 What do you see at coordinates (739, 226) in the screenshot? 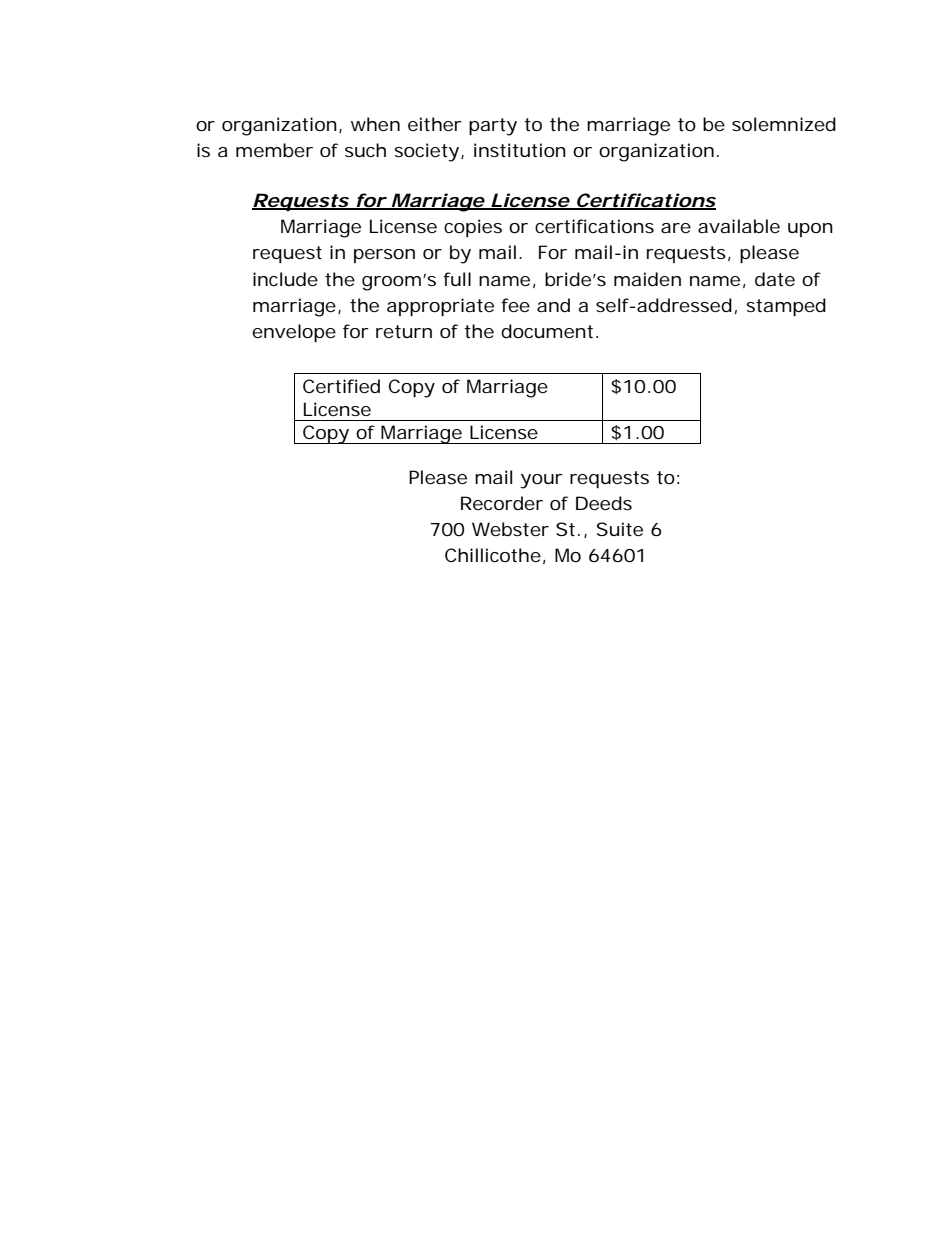
I see `available` at bounding box center [739, 226].
